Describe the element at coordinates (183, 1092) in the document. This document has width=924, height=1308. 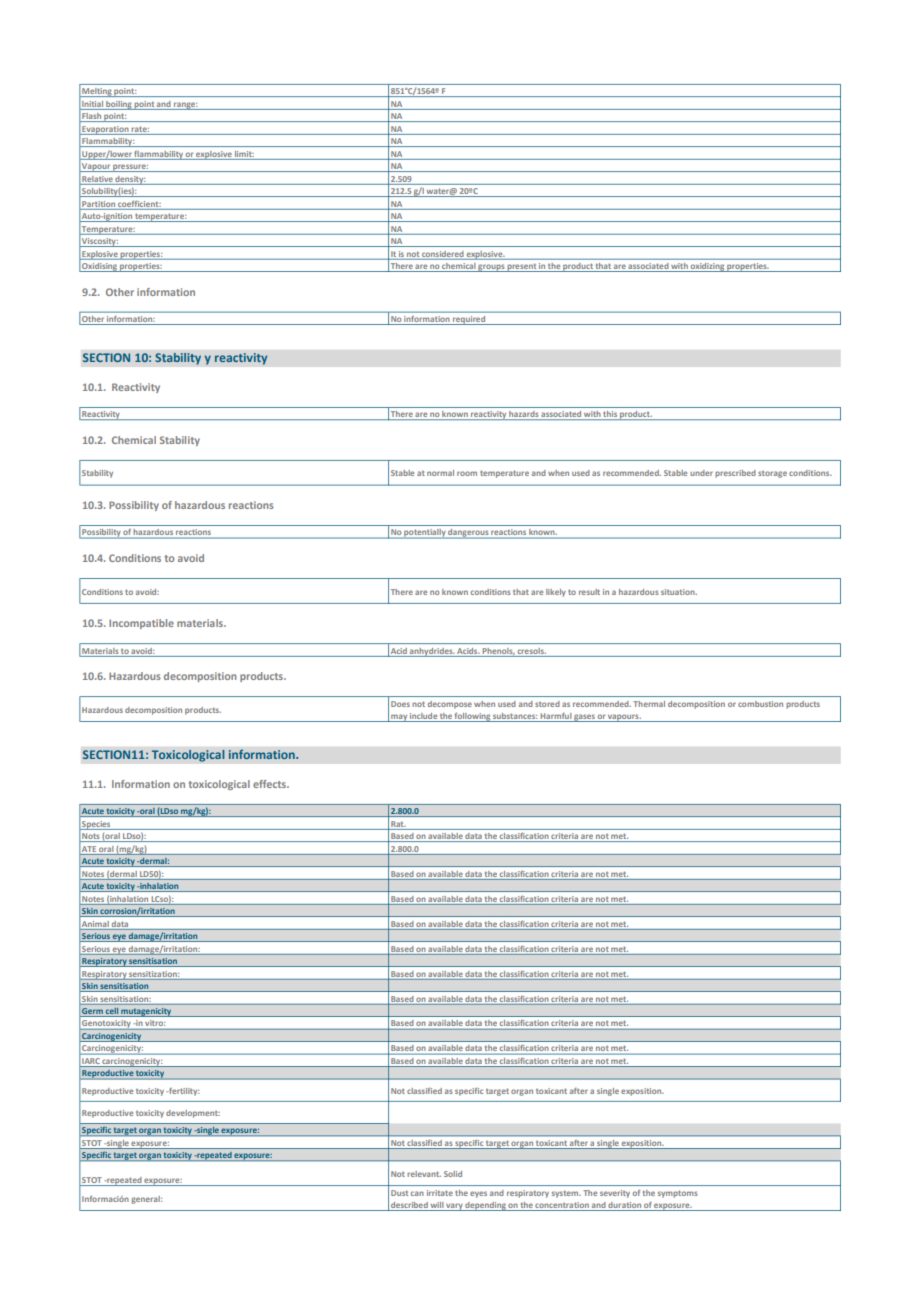
I see `fertility` at that location.
